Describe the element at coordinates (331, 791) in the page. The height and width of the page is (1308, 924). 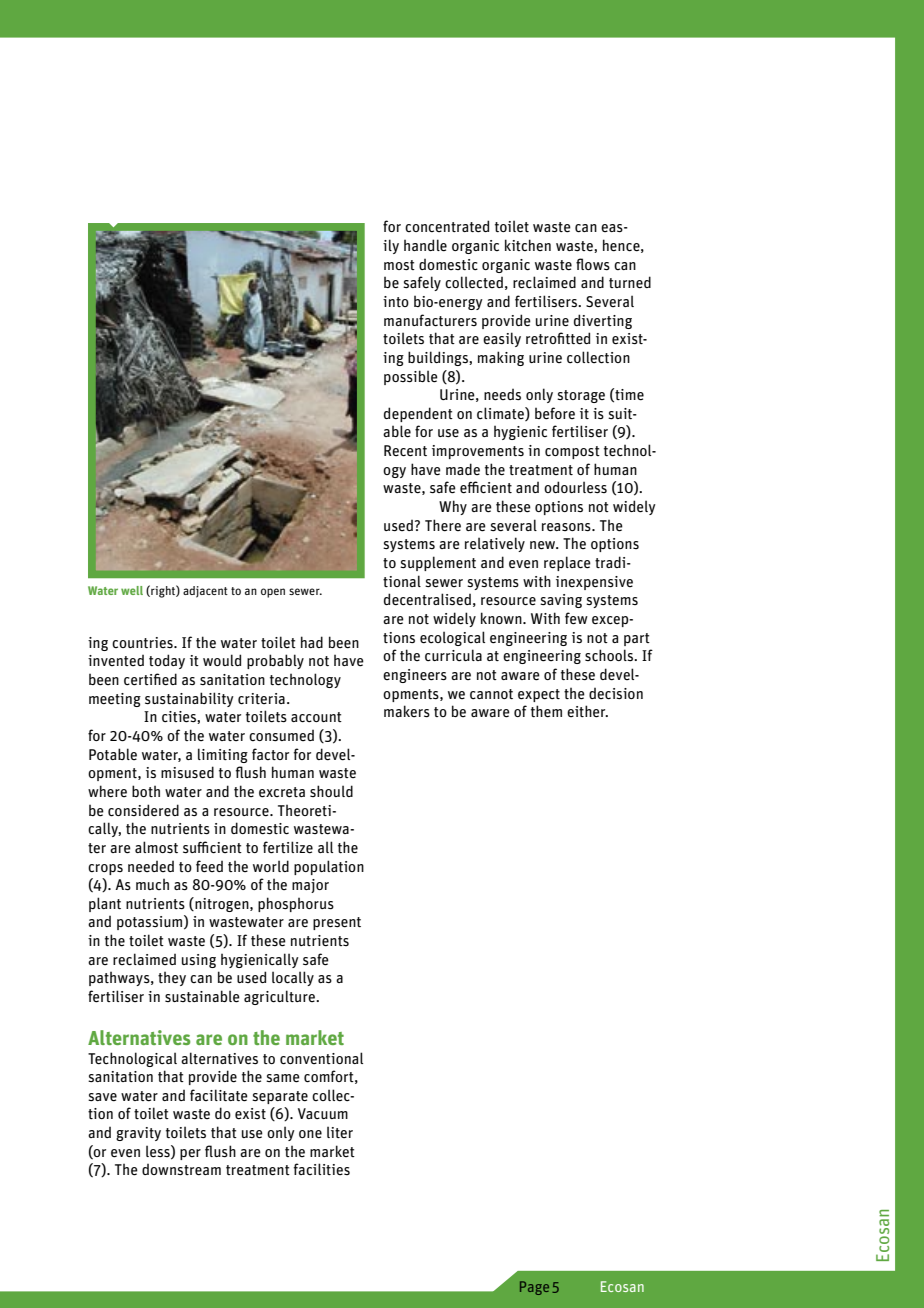
I see `should` at that location.
